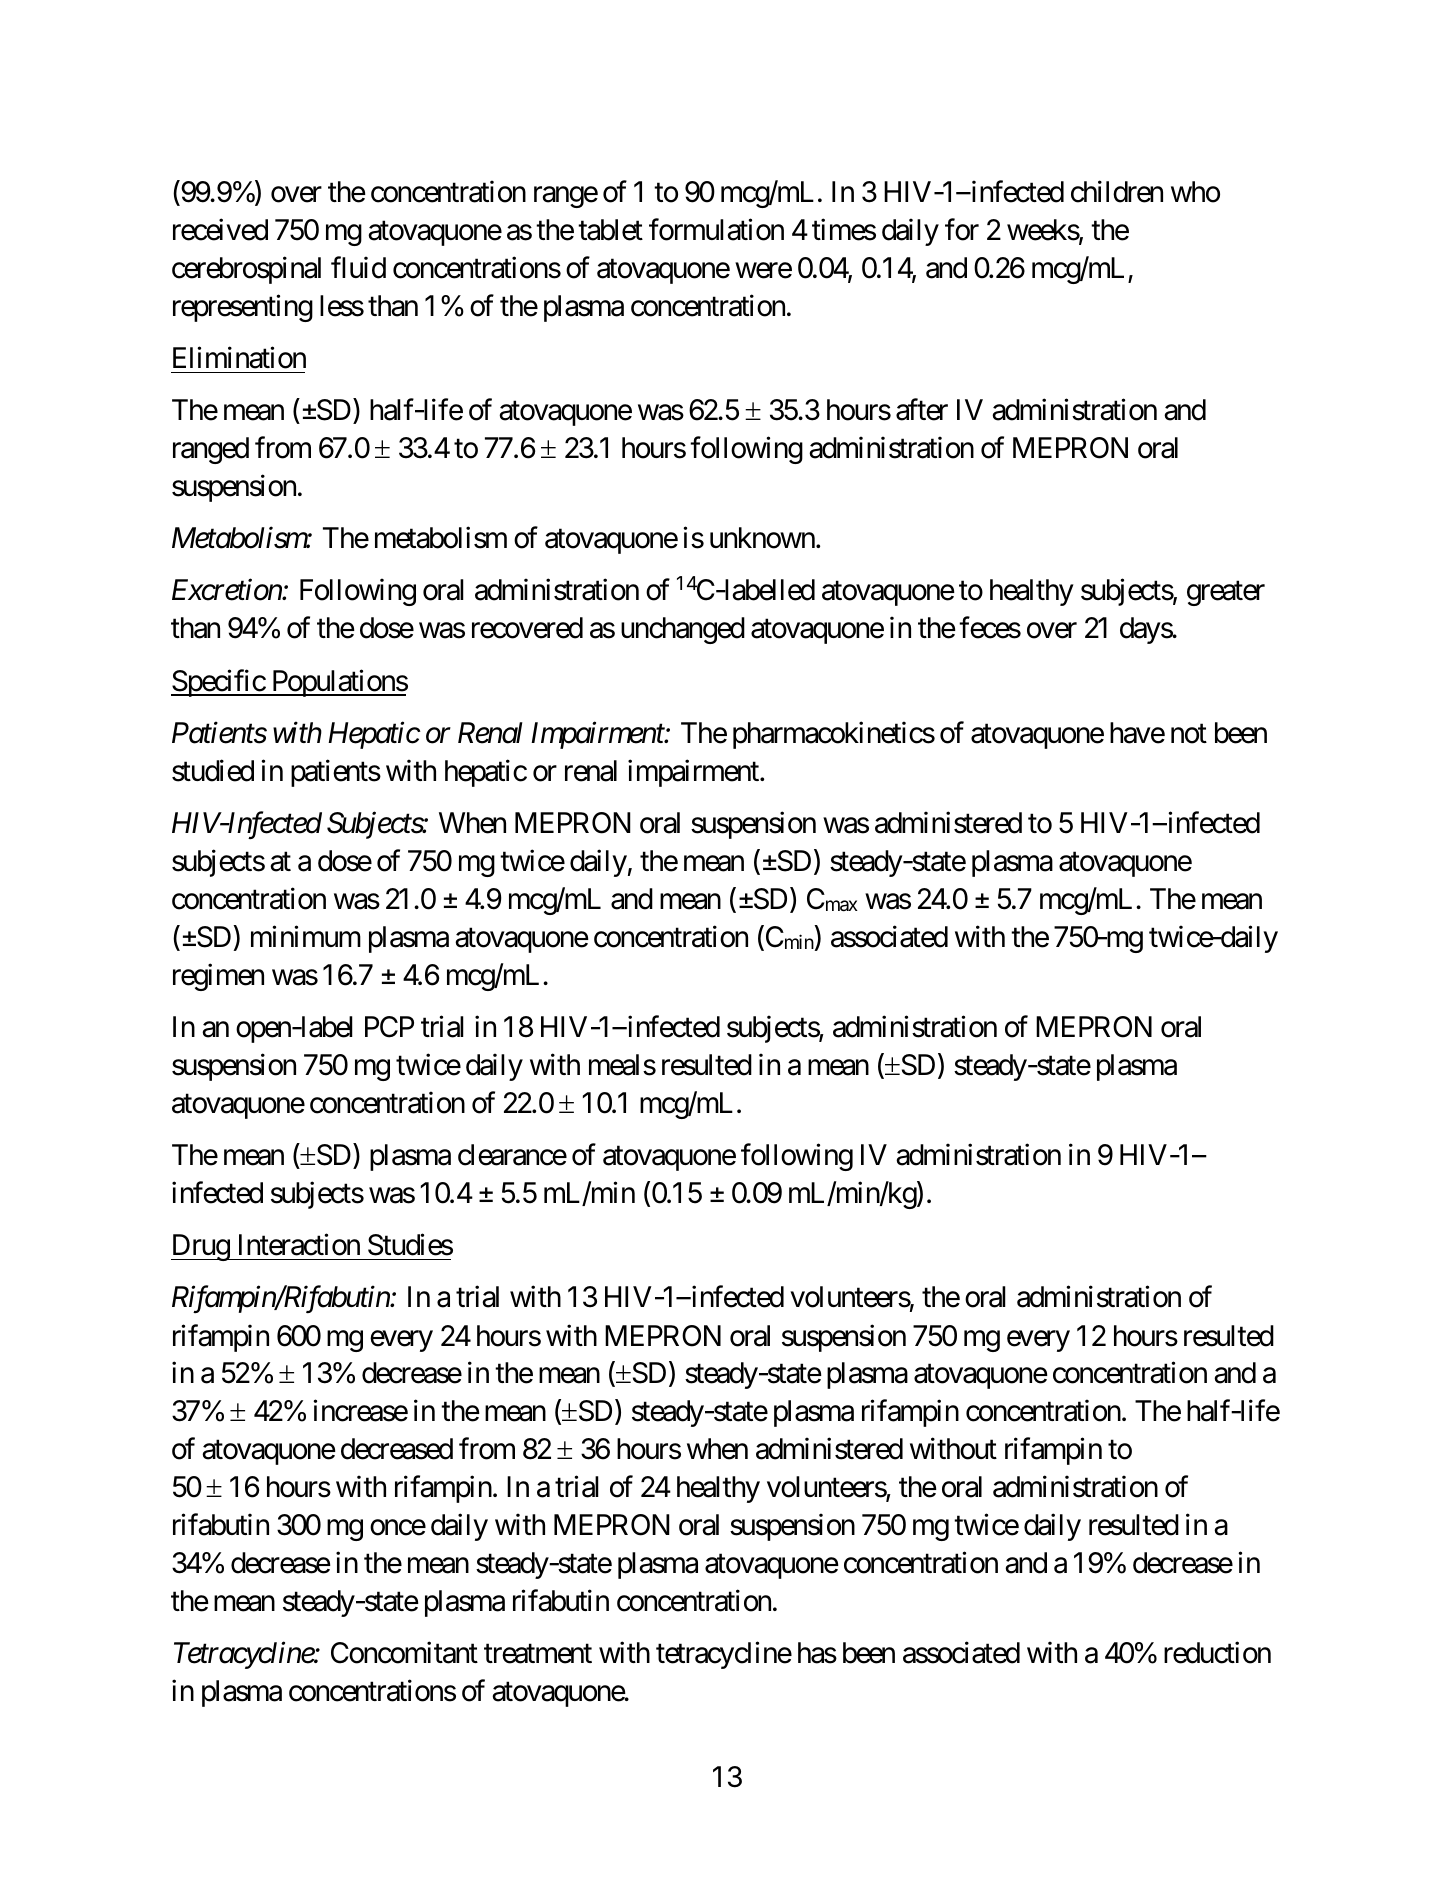 The width and height of the screenshot is (1452, 1879). I want to click on Concomitant, so click(404, 1653).
